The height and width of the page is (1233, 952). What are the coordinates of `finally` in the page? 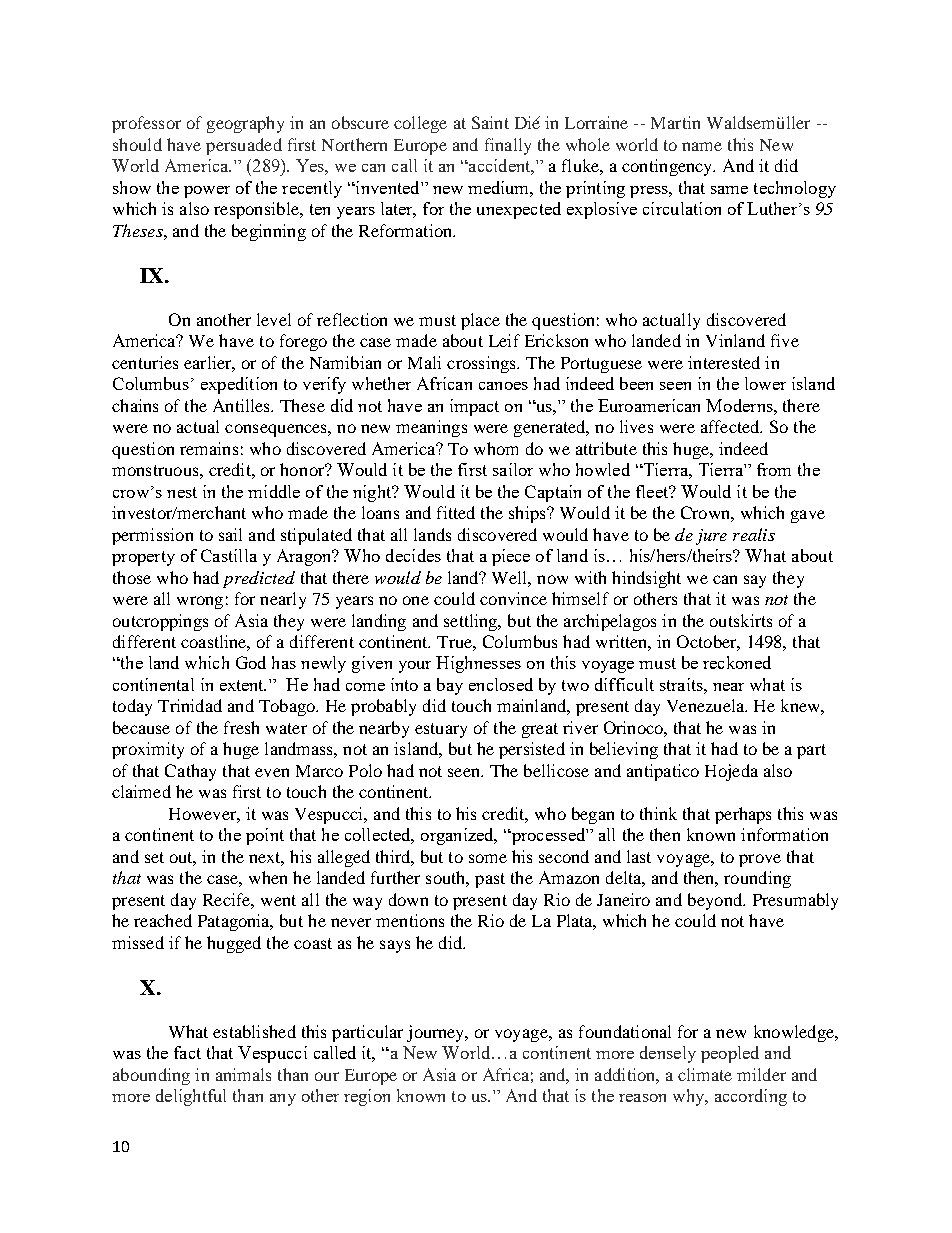 It's located at (508, 146).
